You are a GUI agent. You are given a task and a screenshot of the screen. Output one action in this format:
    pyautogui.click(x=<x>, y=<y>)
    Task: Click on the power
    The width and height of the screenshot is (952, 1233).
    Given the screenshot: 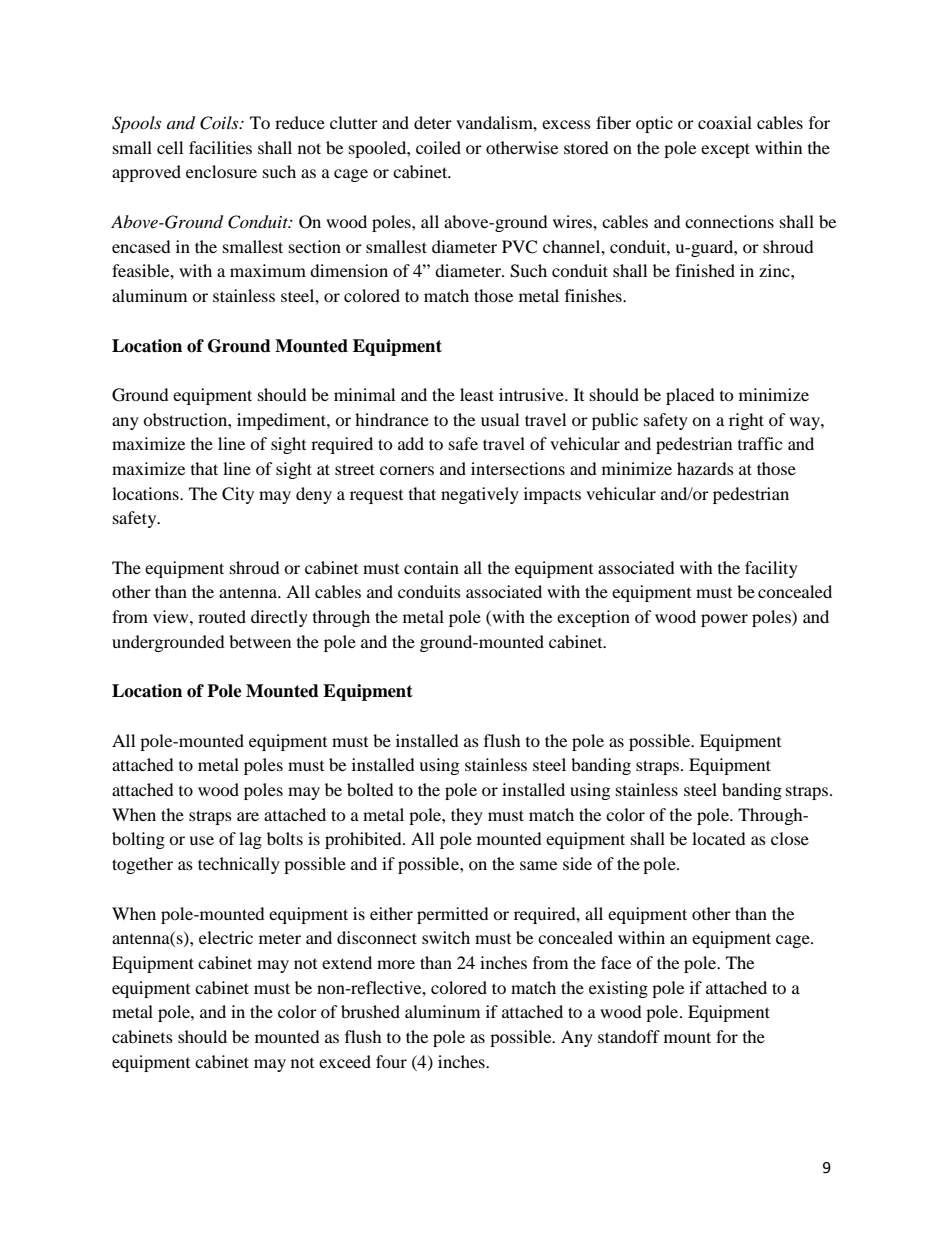 What is the action you would take?
    pyautogui.click(x=724, y=620)
